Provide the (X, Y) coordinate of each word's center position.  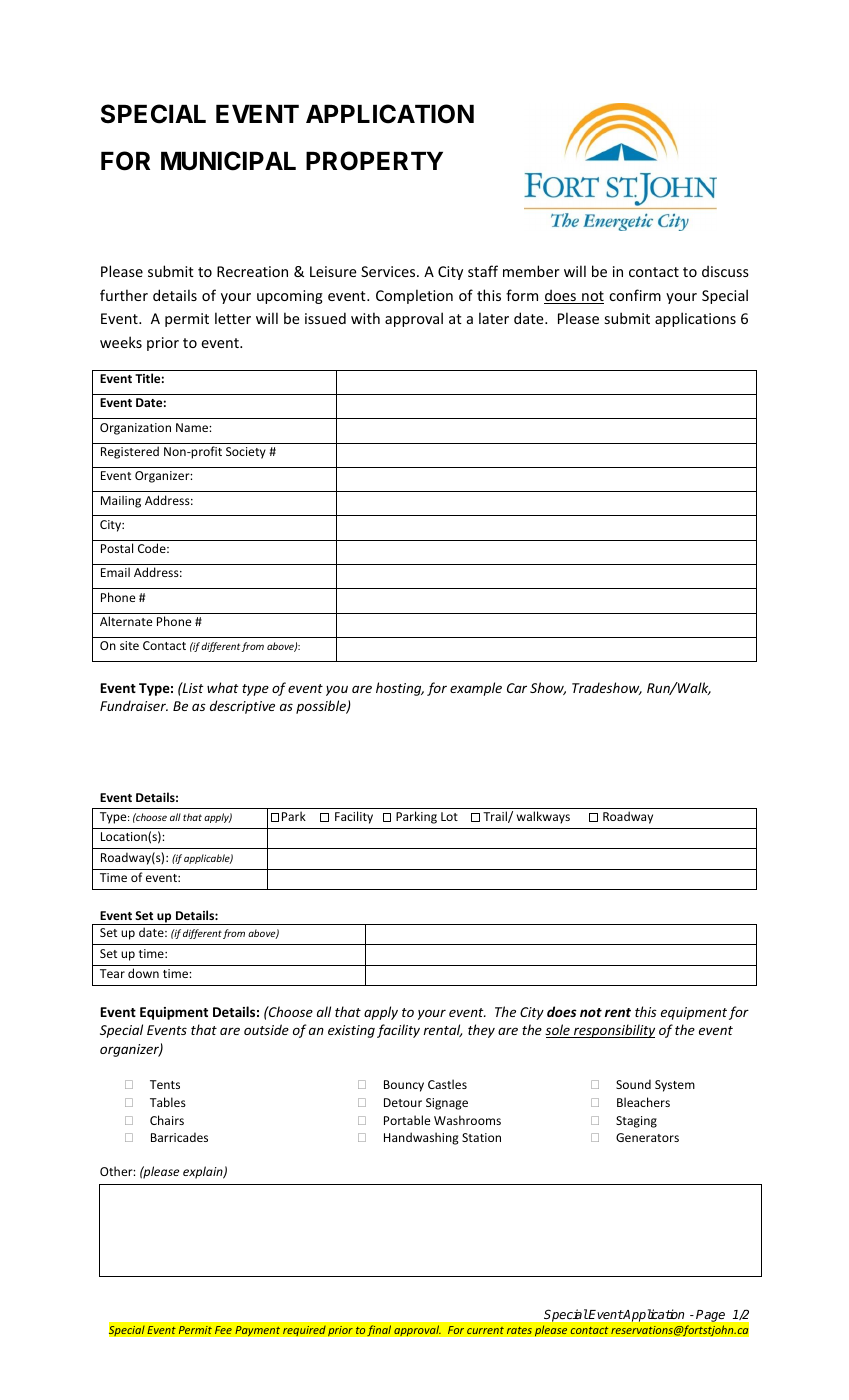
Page (710, 1316)
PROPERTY (374, 161)
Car (517, 688)
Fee (223, 1330)
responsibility (613, 1031)
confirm (635, 295)
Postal (117, 548)
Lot (449, 816)
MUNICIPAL (228, 161)
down (143, 973)
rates (519, 1330)
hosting (400, 689)
